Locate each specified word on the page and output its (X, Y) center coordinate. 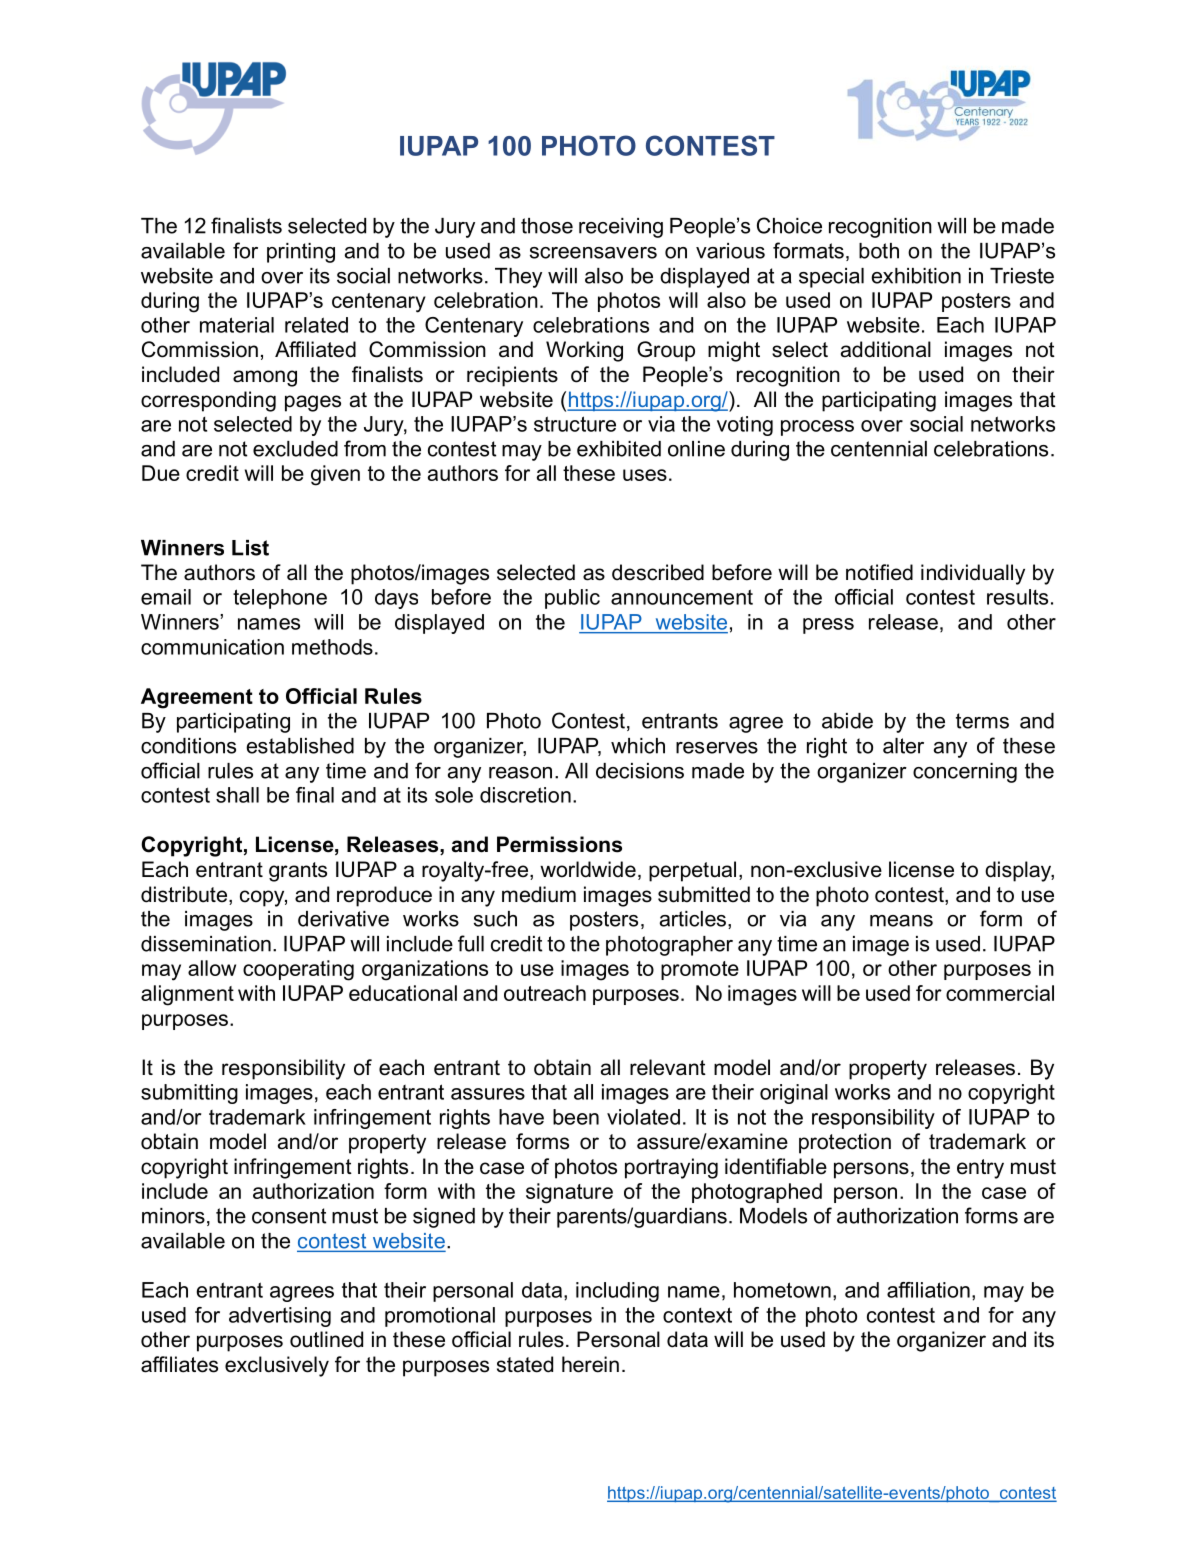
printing (301, 253)
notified (879, 572)
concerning (965, 773)
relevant (668, 1067)
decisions (640, 771)
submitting (189, 1094)
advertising (280, 1317)
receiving (621, 228)
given (335, 475)
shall (237, 795)
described (658, 572)
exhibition (916, 276)
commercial (1000, 993)
